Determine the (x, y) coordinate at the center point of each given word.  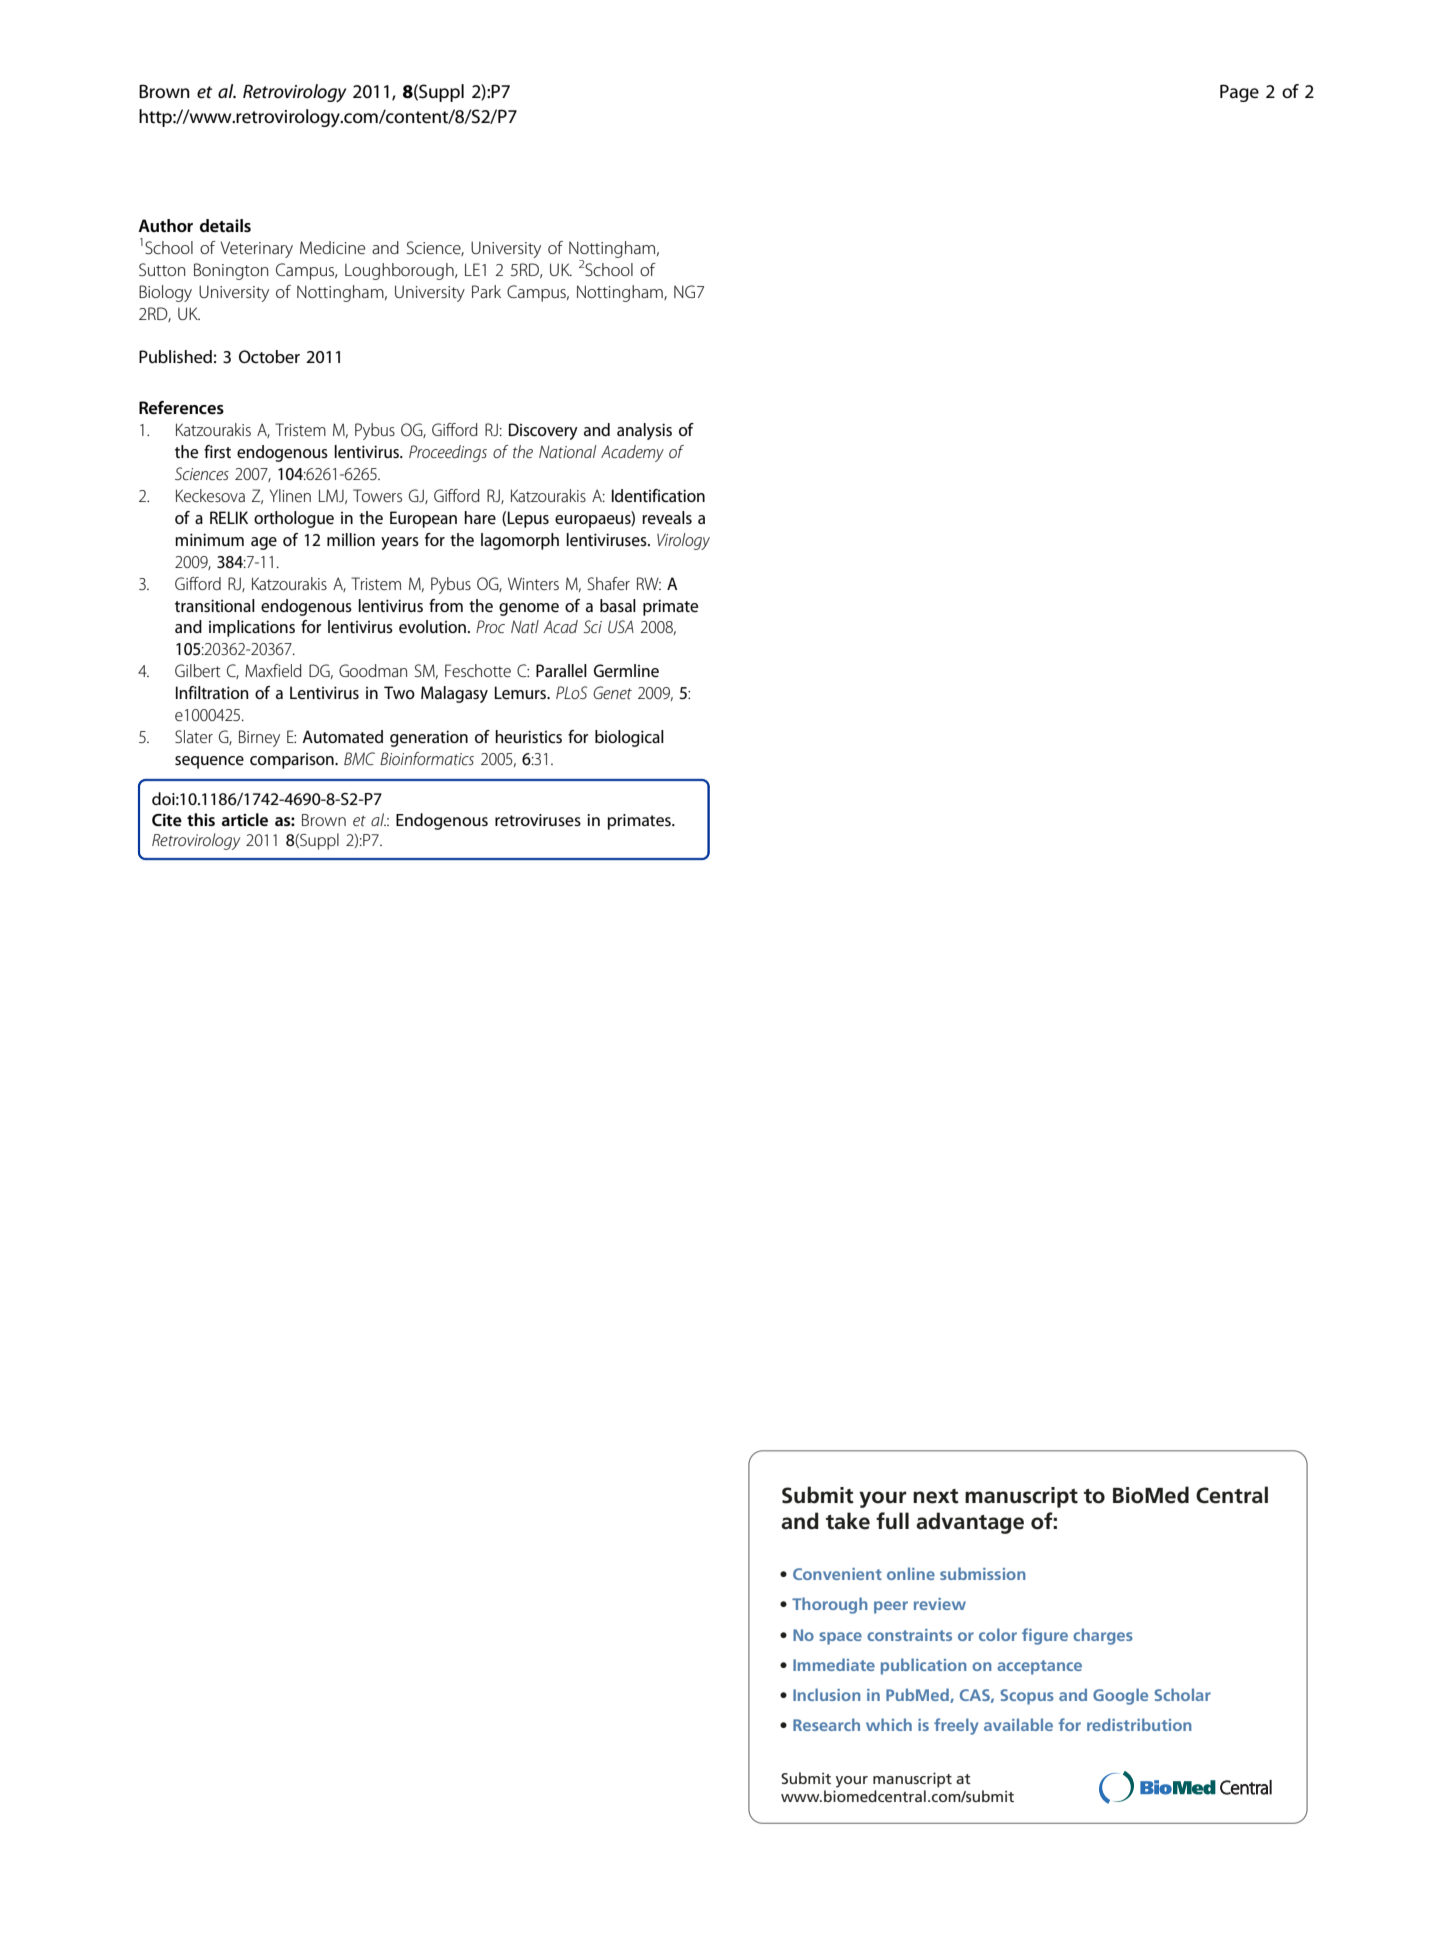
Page (1239, 93)
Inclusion (827, 1694)
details (225, 225)
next (936, 1496)
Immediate (834, 1664)
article (244, 819)
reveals (667, 518)
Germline (626, 671)
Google (1120, 1696)
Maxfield (273, 670)
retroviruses (538, 820)
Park (486, 291)
